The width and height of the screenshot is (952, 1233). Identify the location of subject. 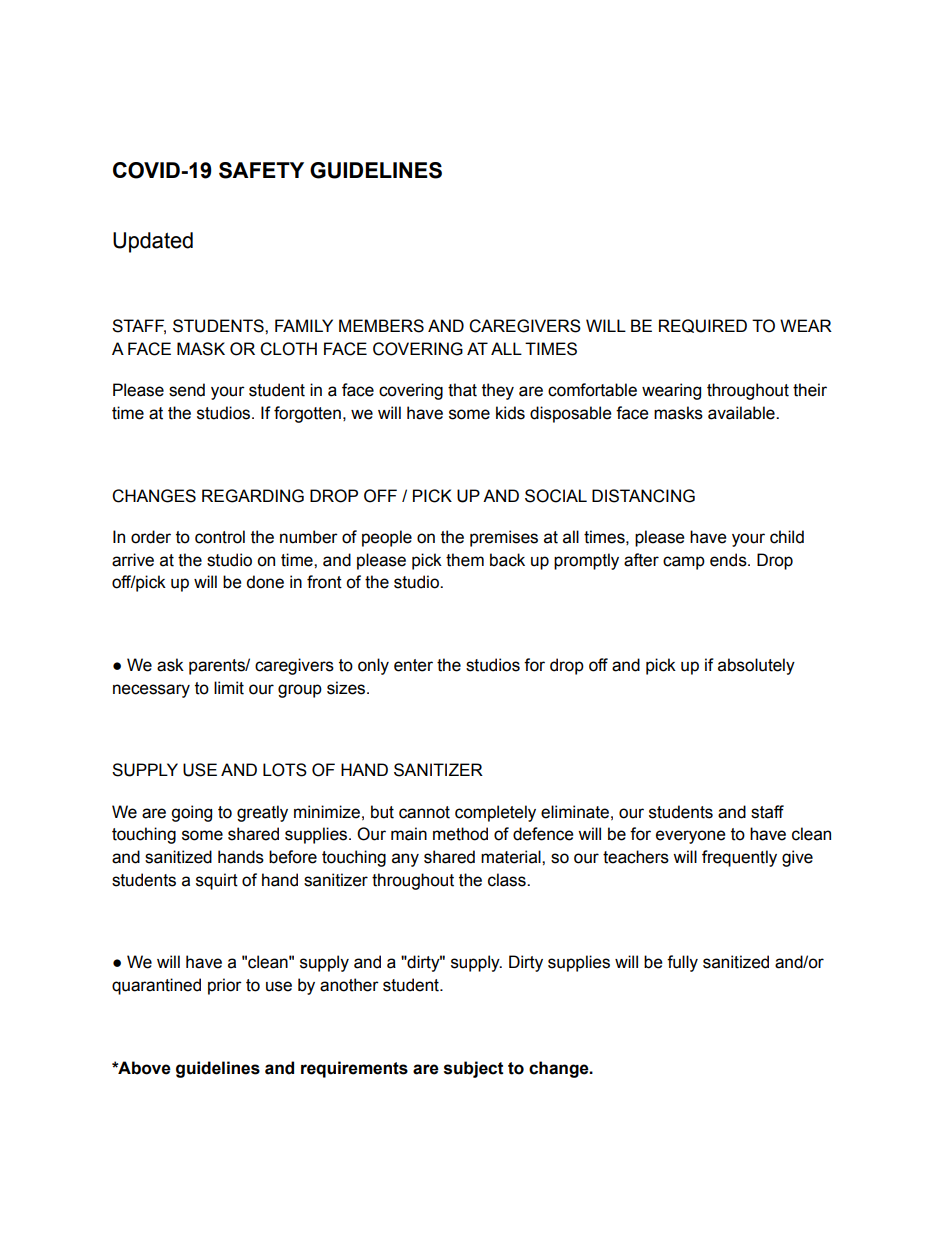
(474, 1069).
